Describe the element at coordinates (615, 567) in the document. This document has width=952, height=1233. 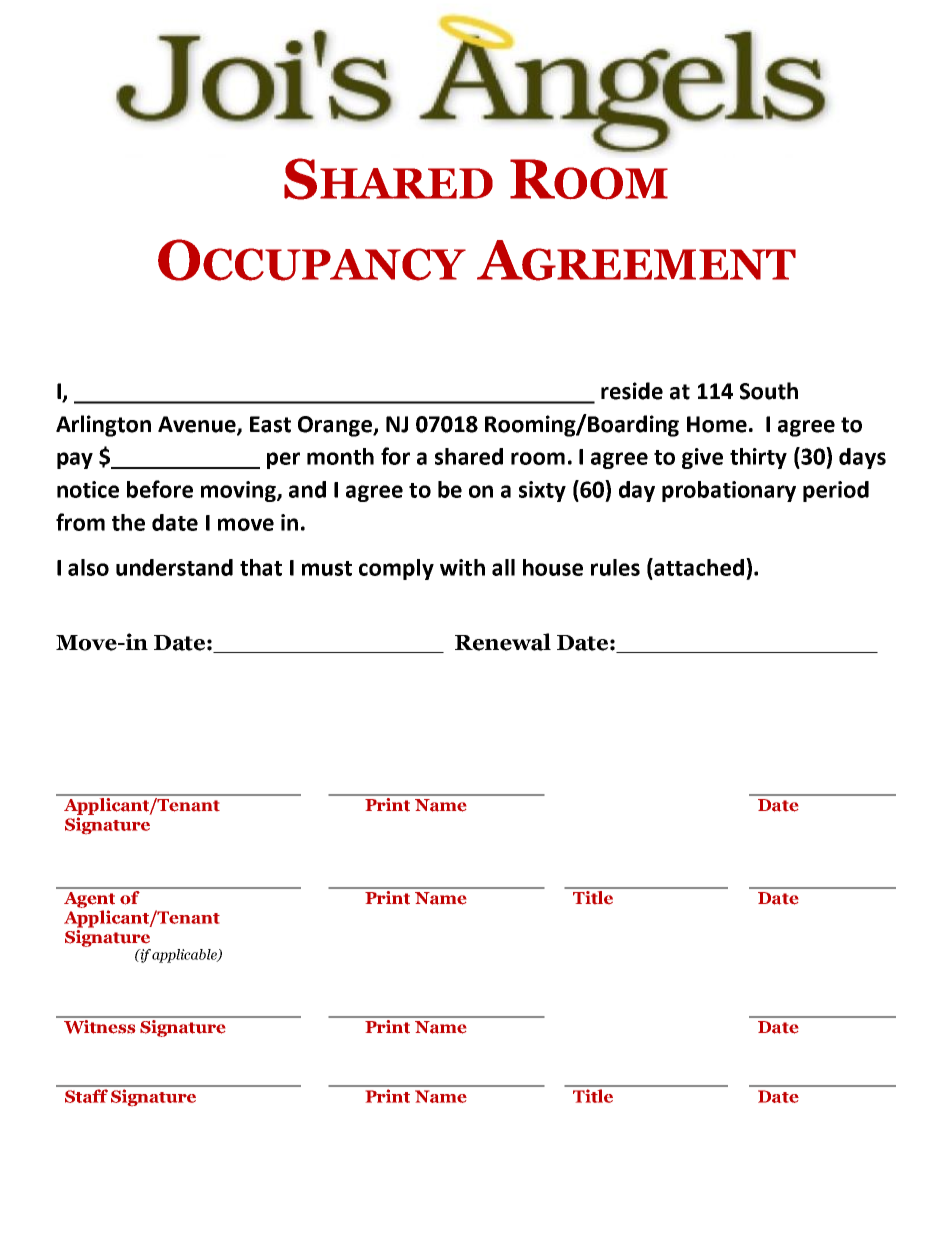
I see `rules` at that location.
